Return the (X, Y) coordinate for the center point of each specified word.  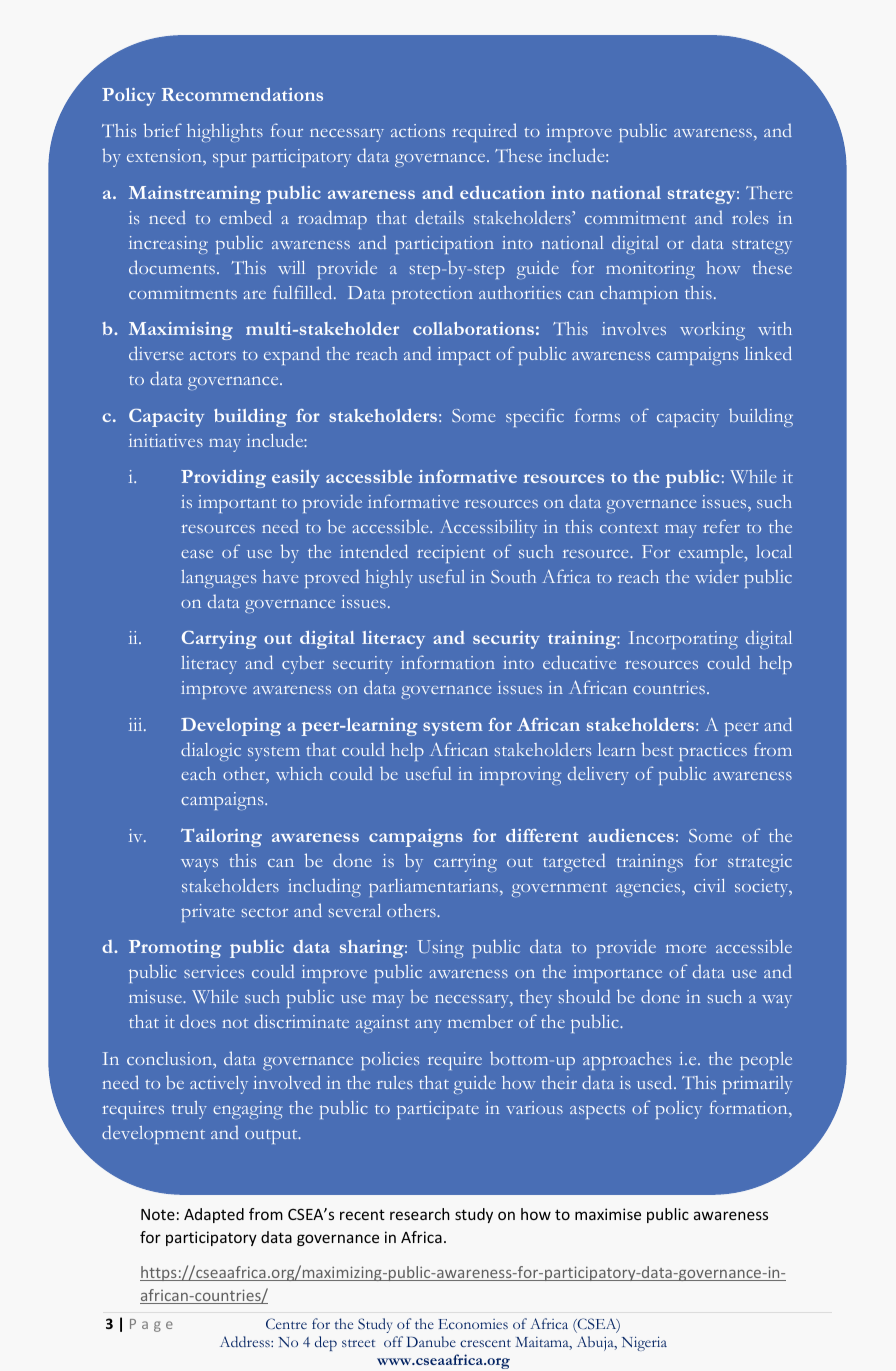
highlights (225, 133)
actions (418, 130)
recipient (451, 554)
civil (709, 885)
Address (246, 1341)
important (237, 504)
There (769, 192)
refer (721, 526)
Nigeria (644, 1343)
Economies (473, 1324)
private (208, 913)
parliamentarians (433, 888)
